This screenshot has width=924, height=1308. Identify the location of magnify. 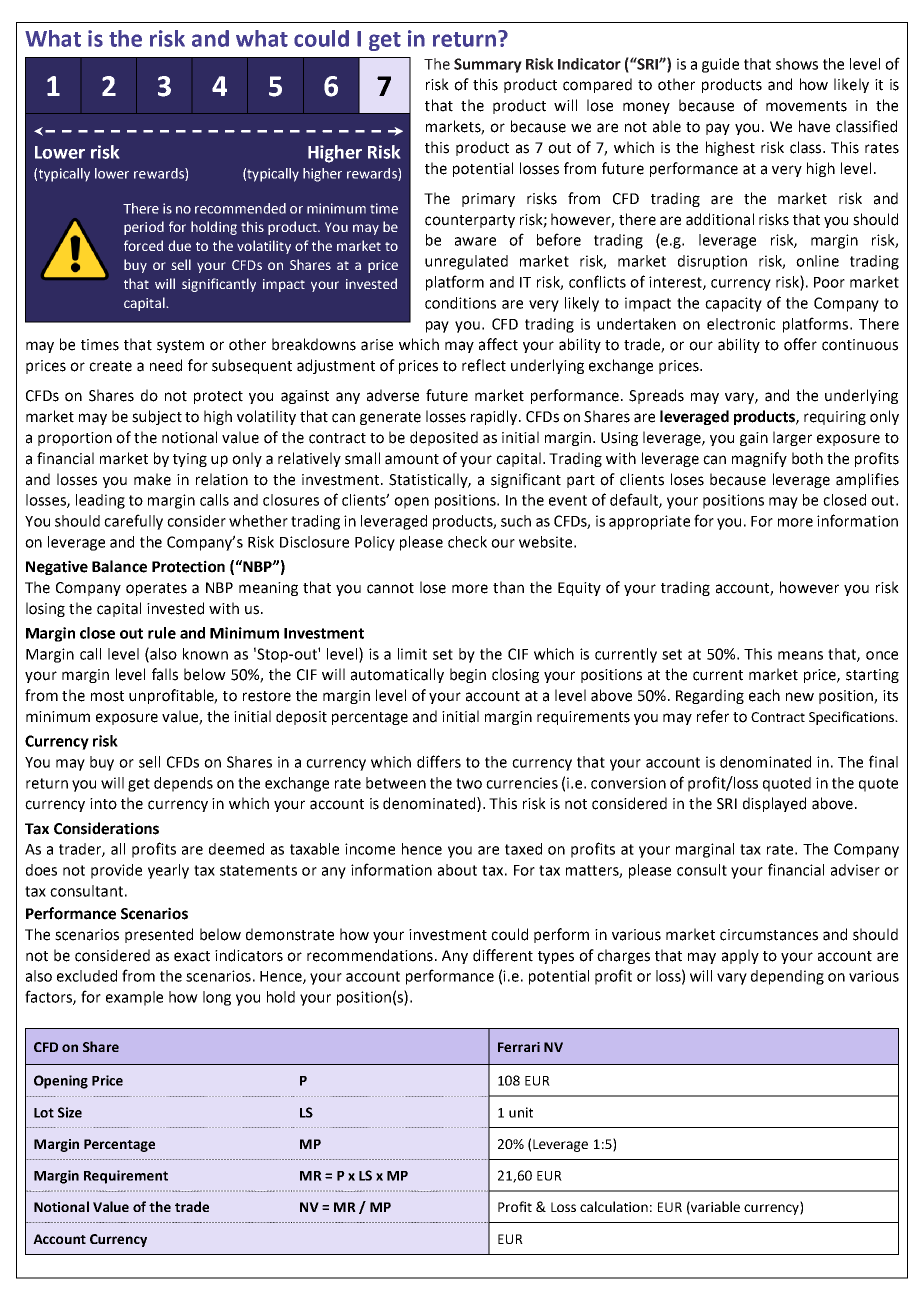
(759, 459).
